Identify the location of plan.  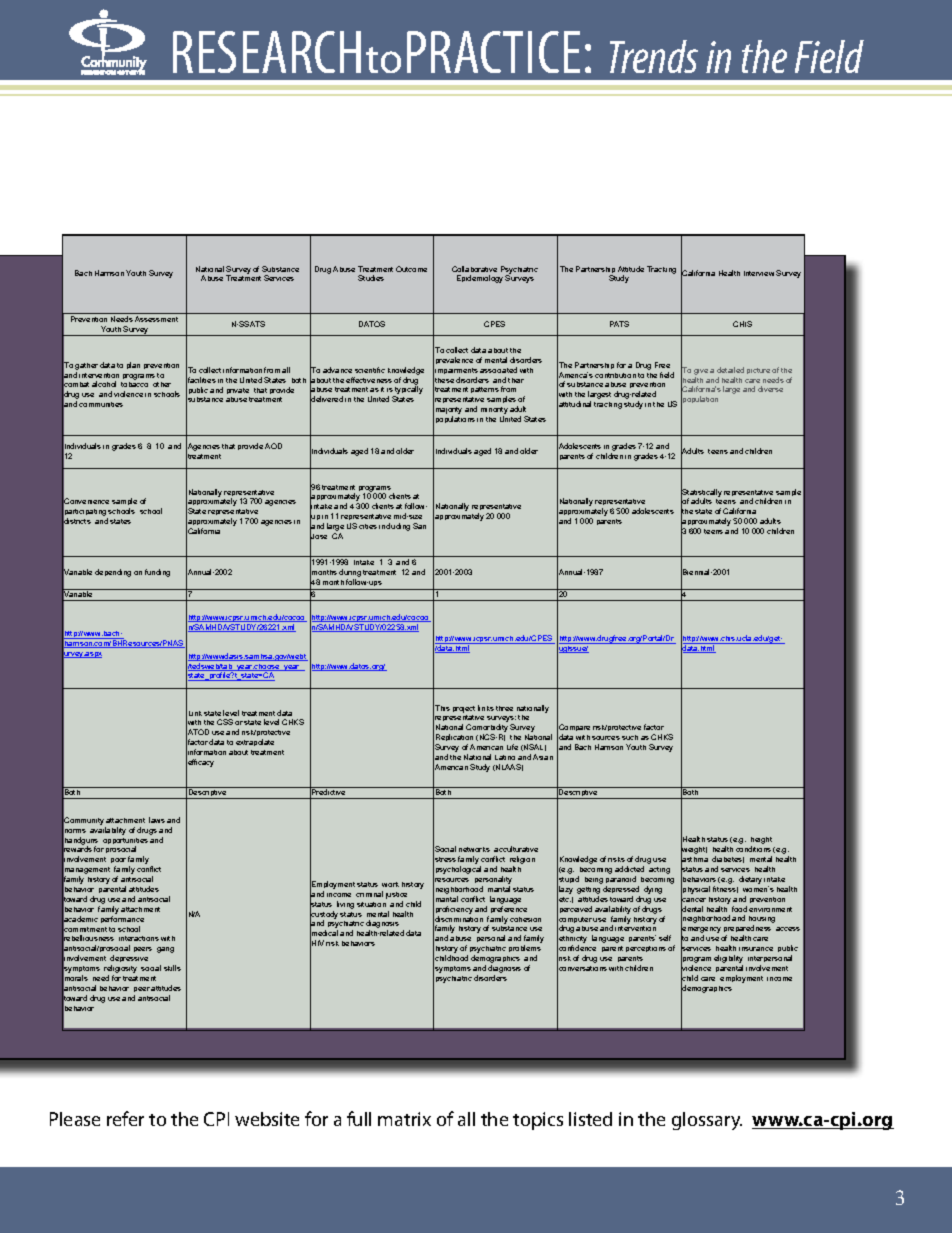
(133, 365).
